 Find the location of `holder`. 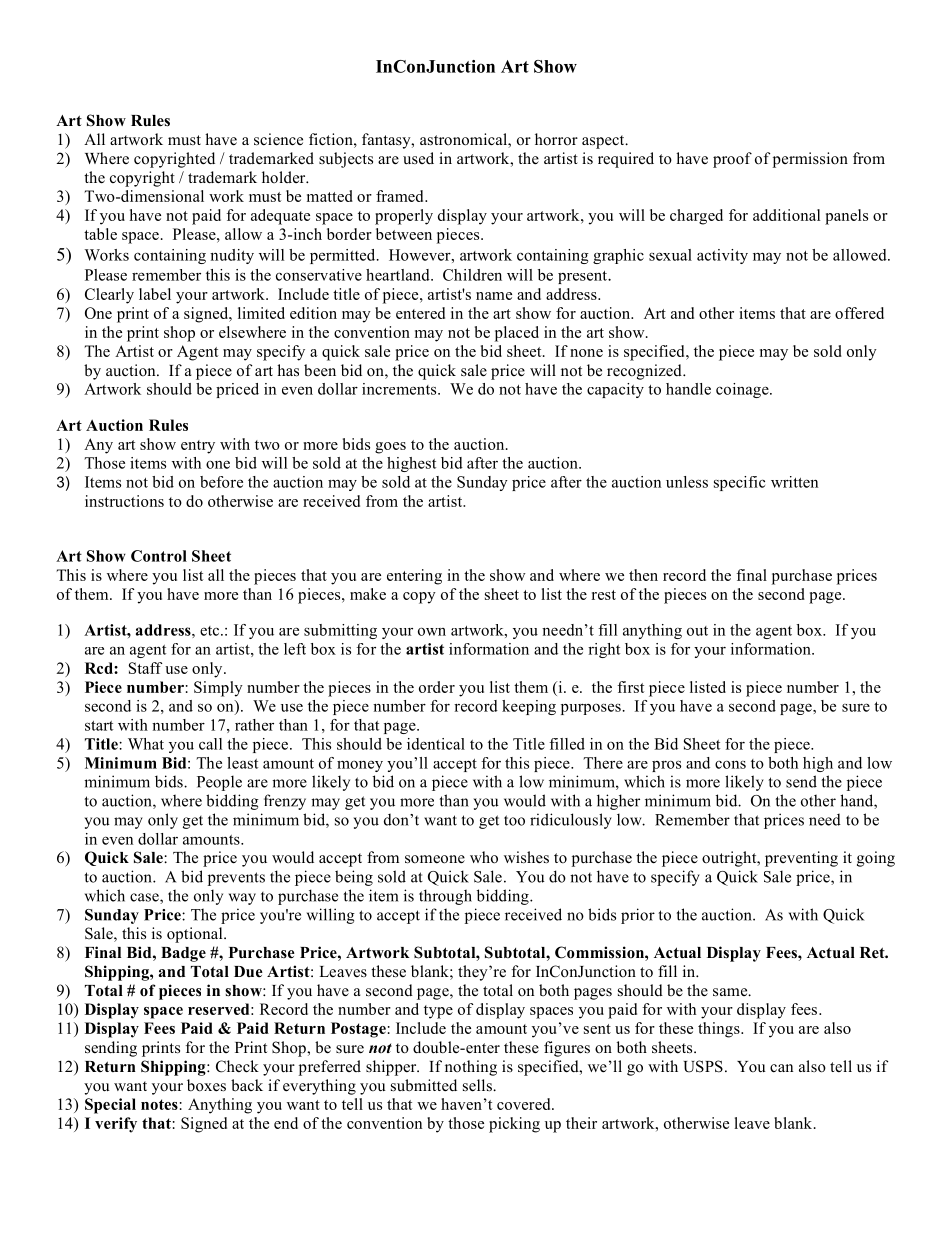

holder is located at coordinates (285, 177).
